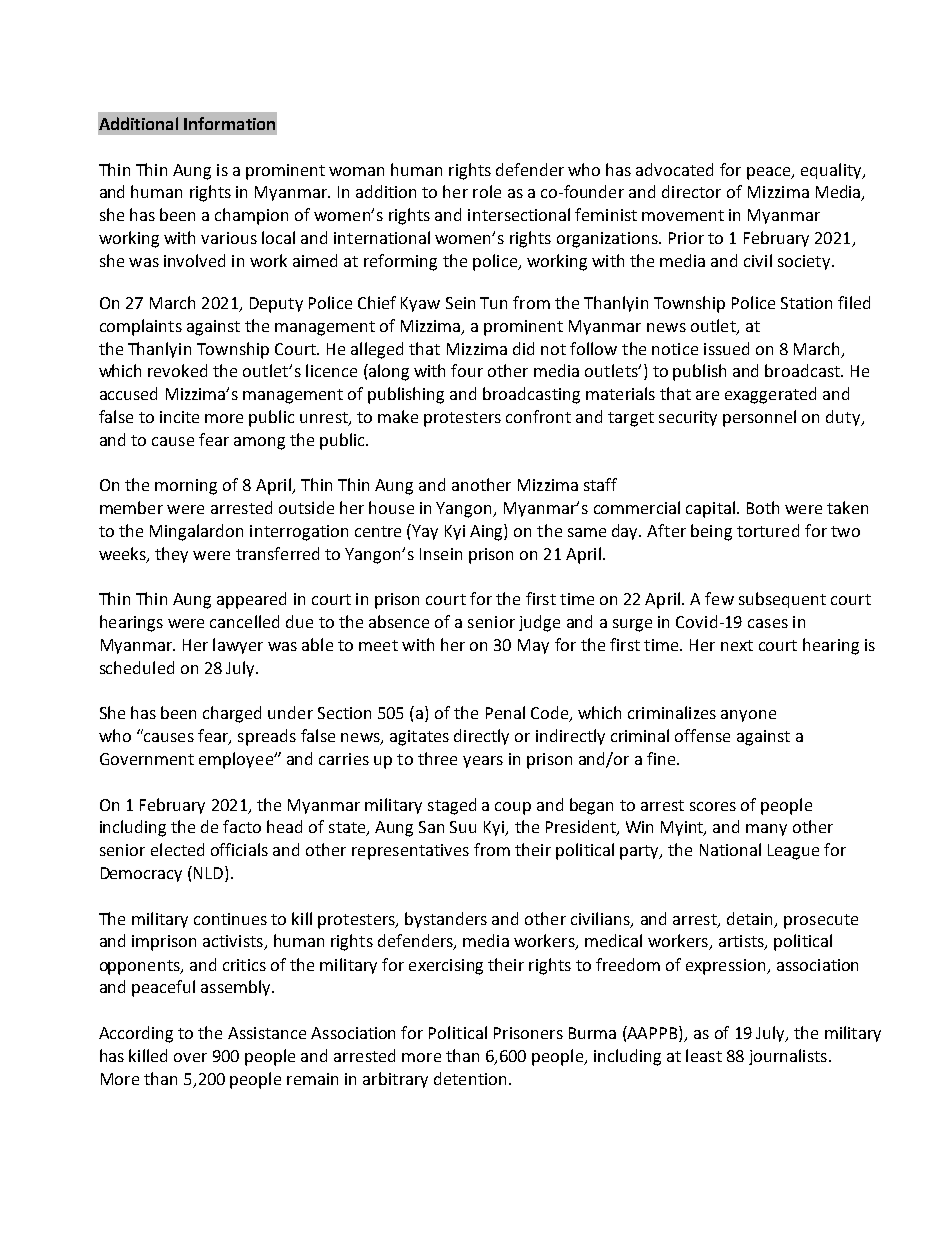 This page has height=1233, width=952. I want to click on revoked, so click(177, 370).
